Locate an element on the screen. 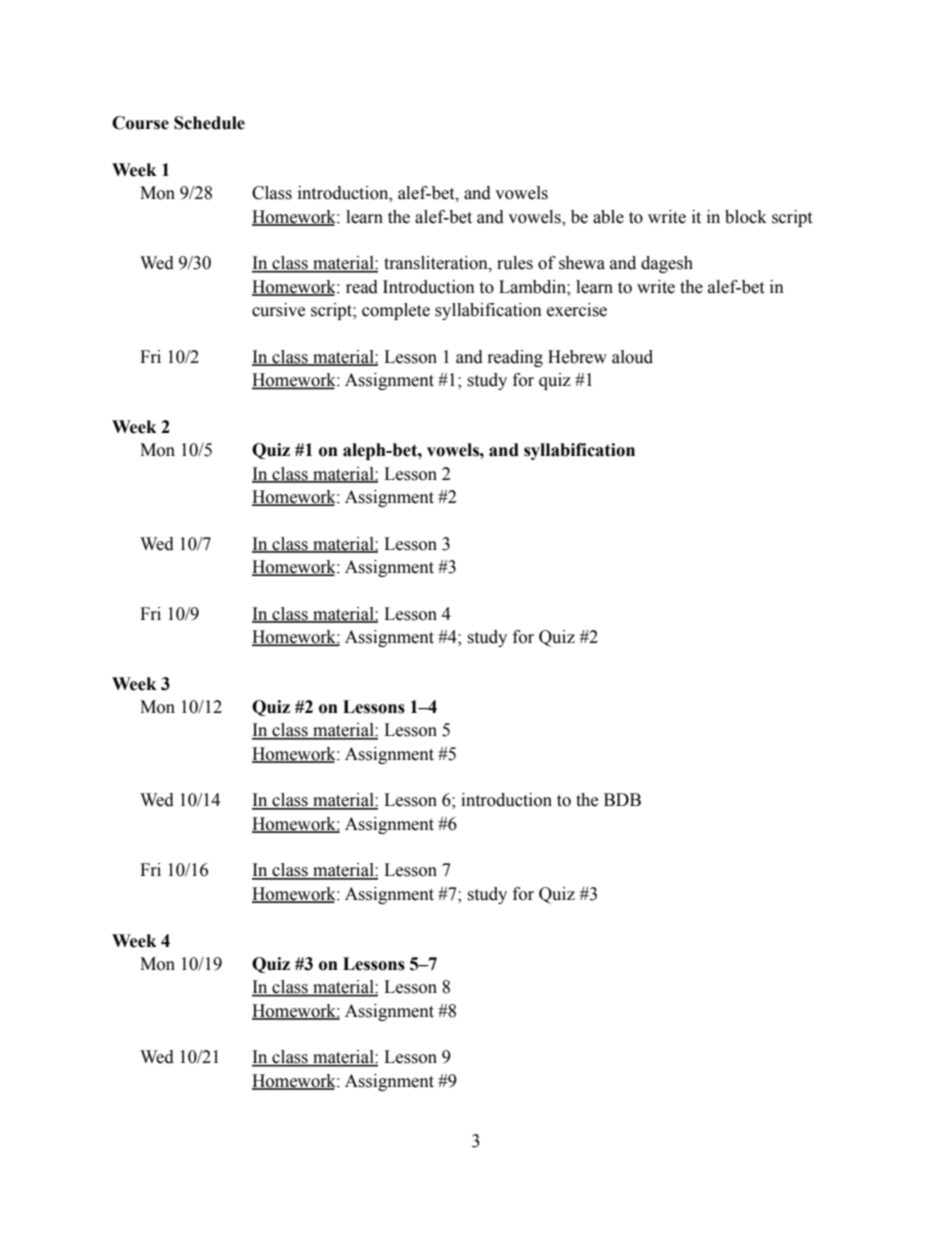 This screenshot has width=952, height=1233. Schedule is located at coordinates (209, 123).
